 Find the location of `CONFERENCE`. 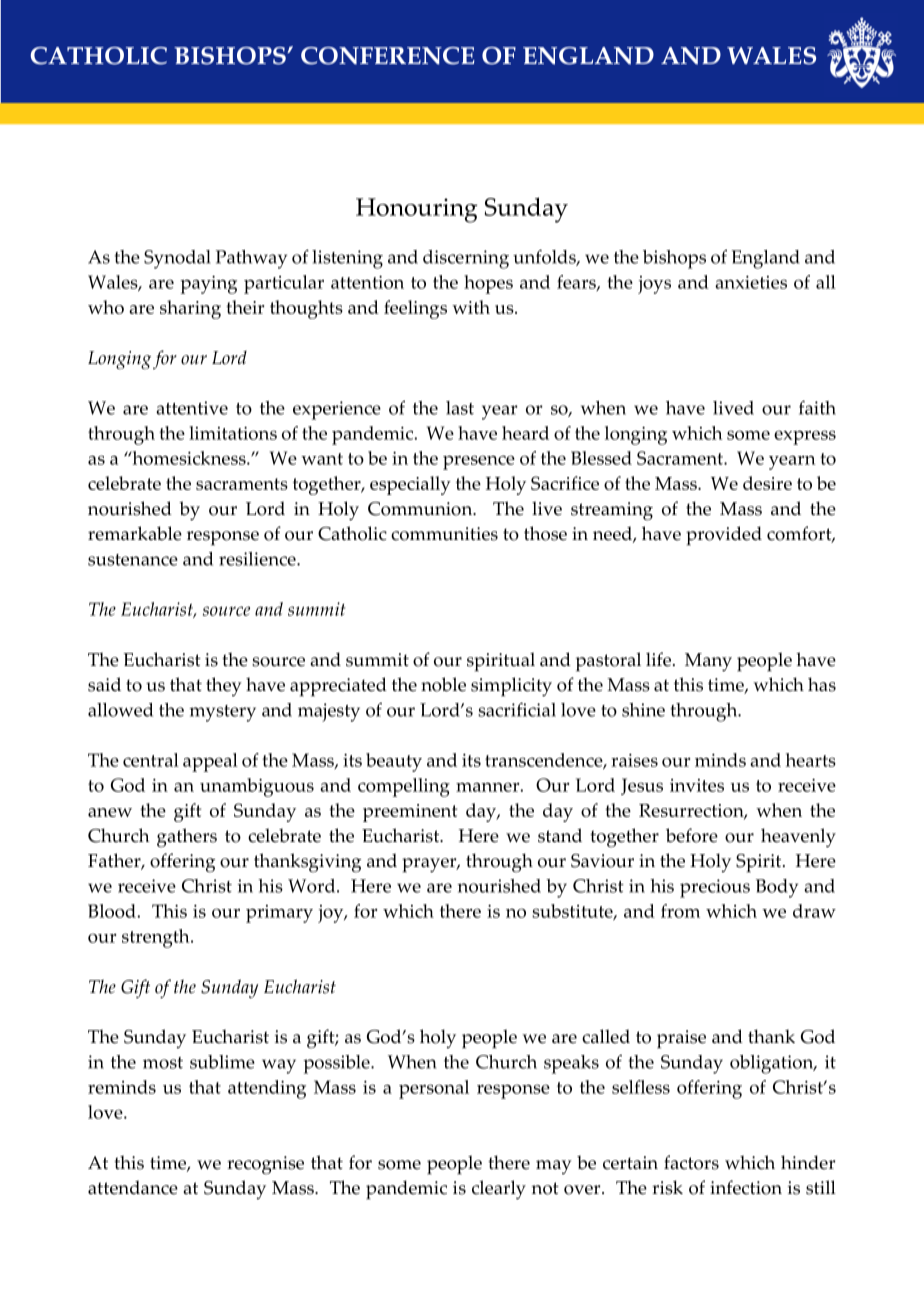

CONFERENCE is located at coordinates (388, 56).
